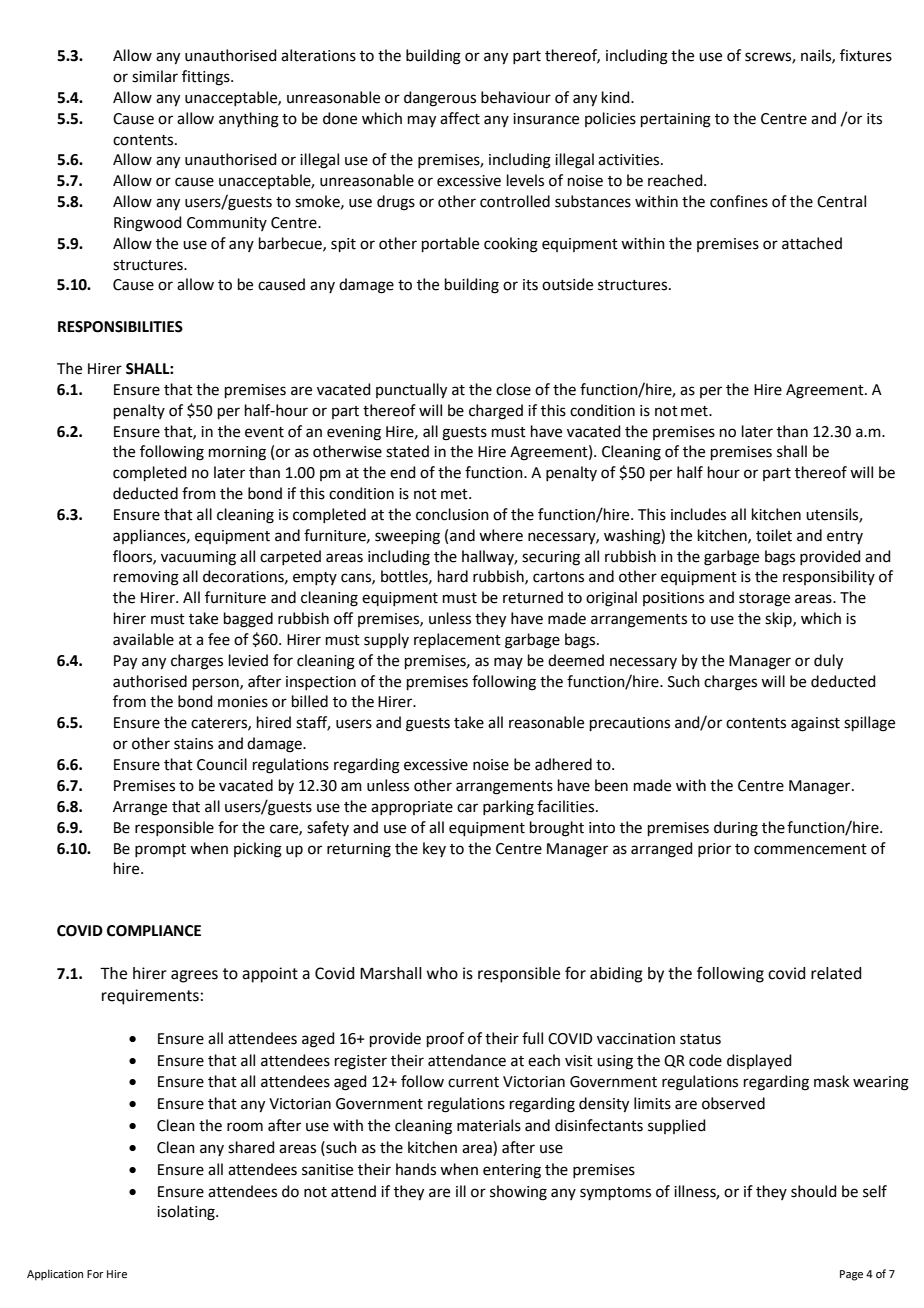 This image has width=924, height=1308. I want to click on showing, so click(518, 1193).
